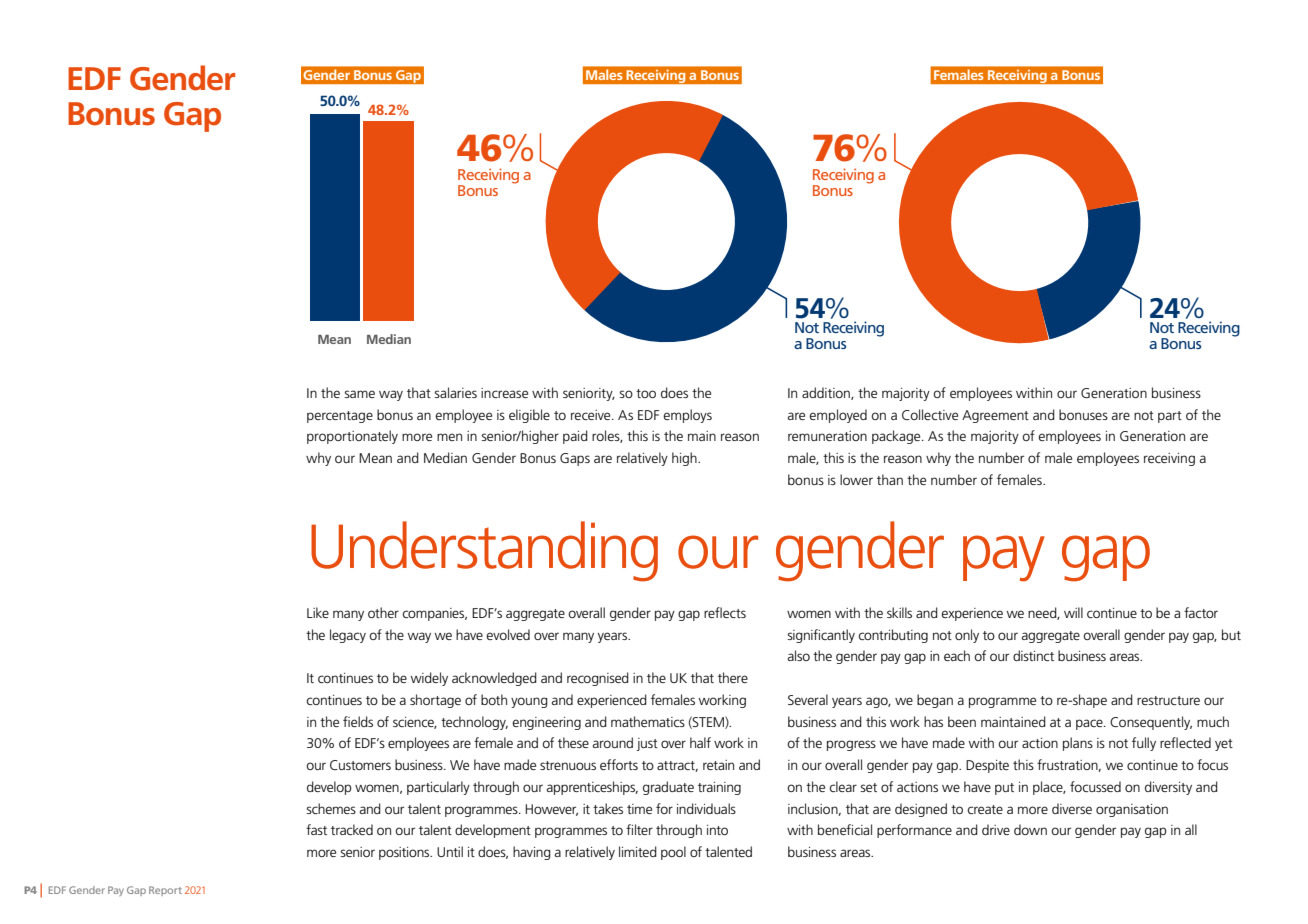  I want to click on Agreement, so click(995, 416).
